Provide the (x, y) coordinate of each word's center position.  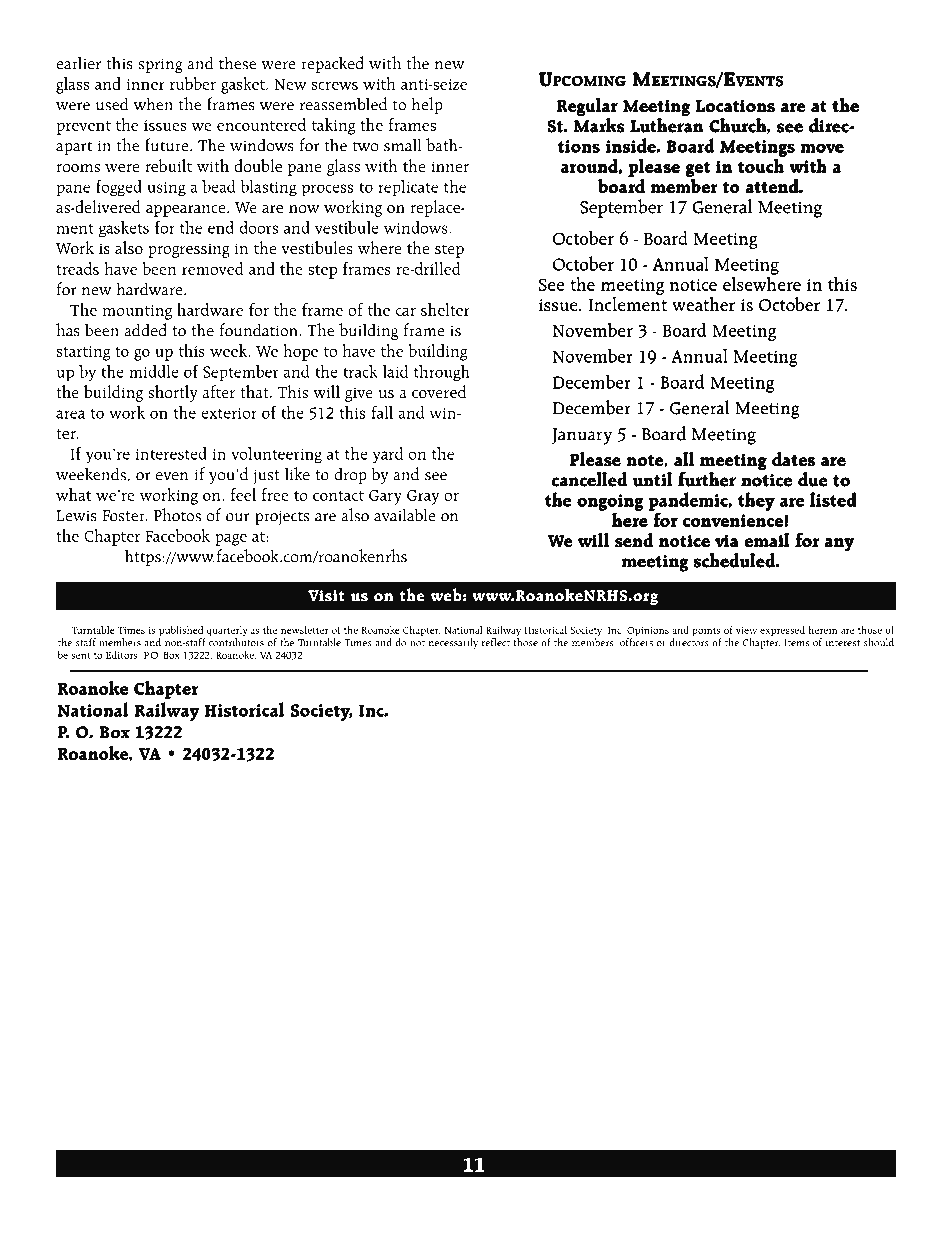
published (182, 632)
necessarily (453, 643)
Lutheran (666, 124)
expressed (782, 631)
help (427, 105)
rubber (193, 83)
